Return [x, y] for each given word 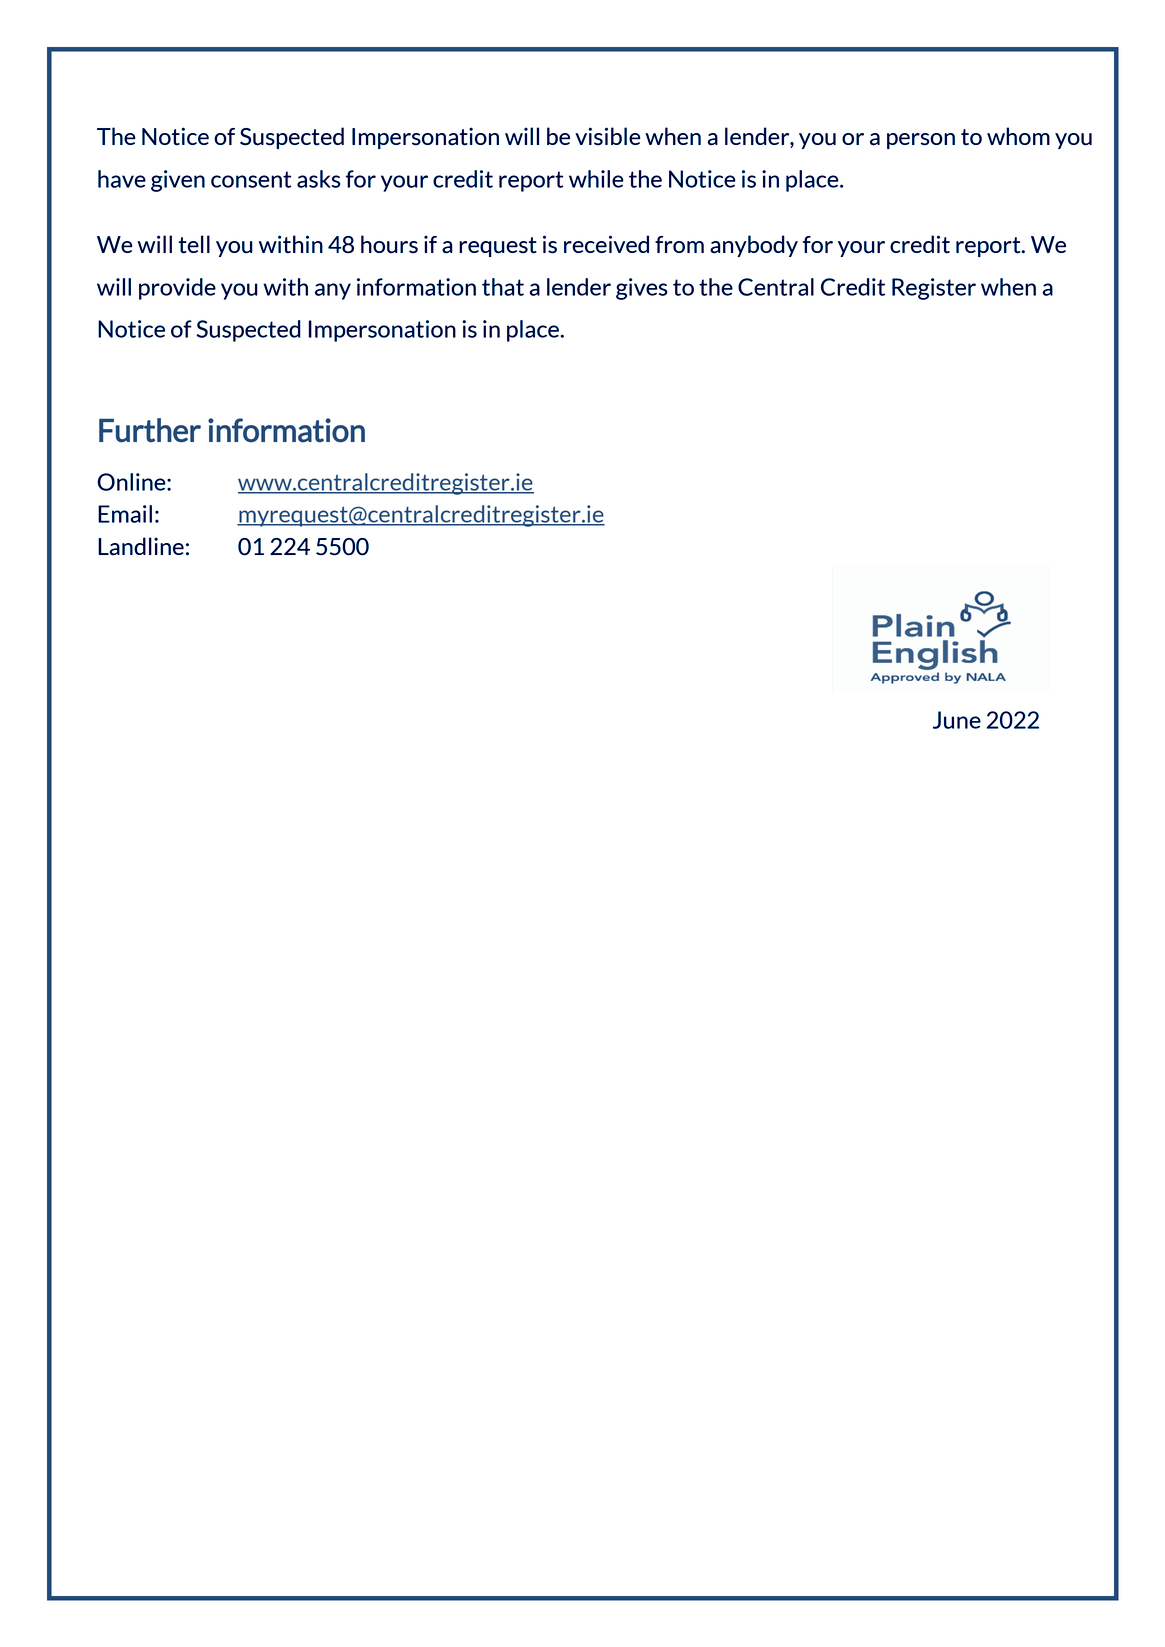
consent [251, 179]
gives [641, 289]
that [503, 287]
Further [150, 430]
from [679, 244]
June [957, 720]
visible [608, 136]
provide [177, 289]
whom [1018, 136]
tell [194, 244]
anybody [754, 246]
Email [125, 514]
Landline [141, 546]
